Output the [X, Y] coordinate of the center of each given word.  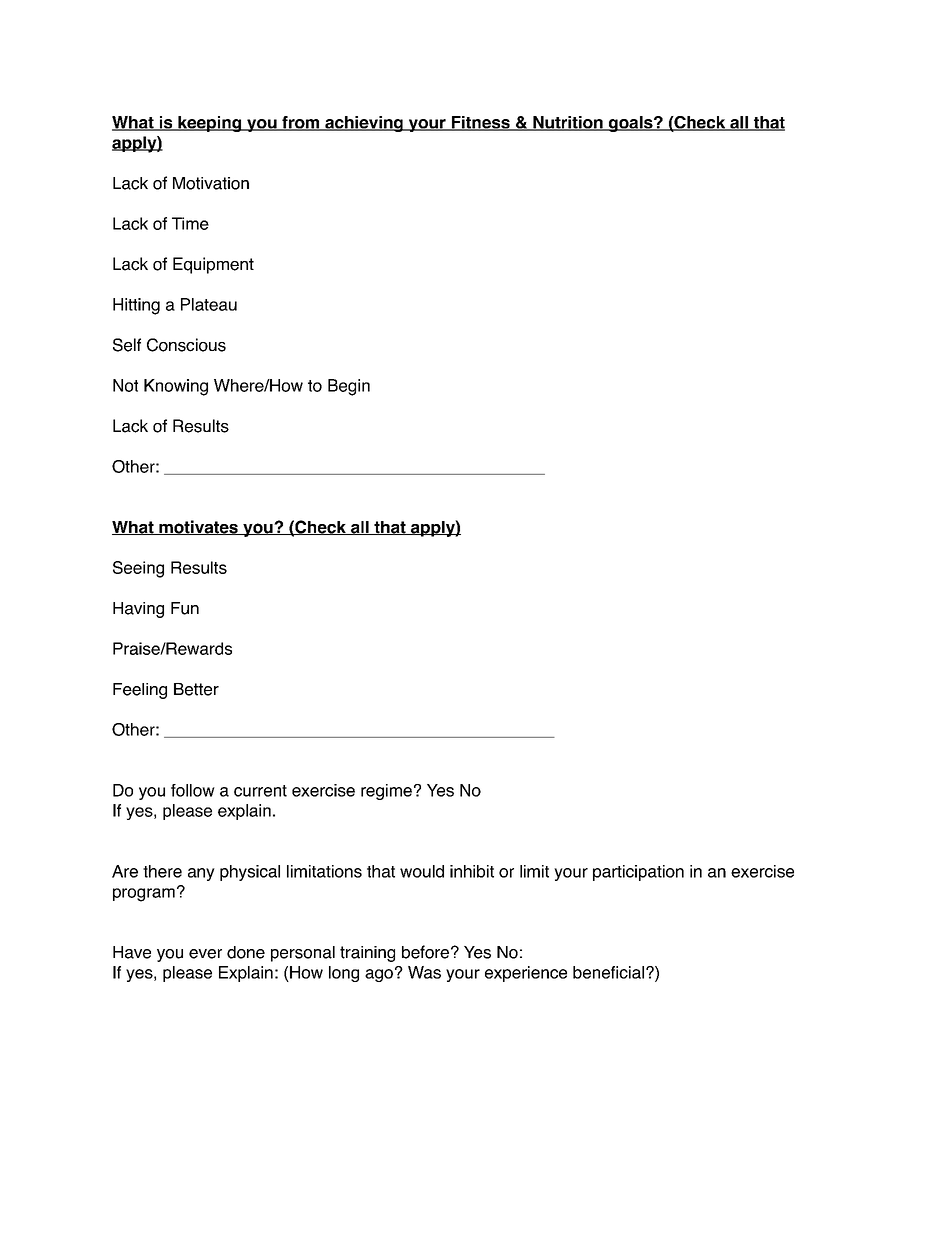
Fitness [480, 123]
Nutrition [568, 123]
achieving [364, 124]
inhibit [472, 871]
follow [193, 790]
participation [638, 873]
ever [205, 954]
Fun [185, 608]
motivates [198, 527]
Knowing [176, 387]
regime [386, 792]
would [422, 871]
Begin [349, 387]
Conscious [186, 345]
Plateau [209, 304]
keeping [210, 124]
